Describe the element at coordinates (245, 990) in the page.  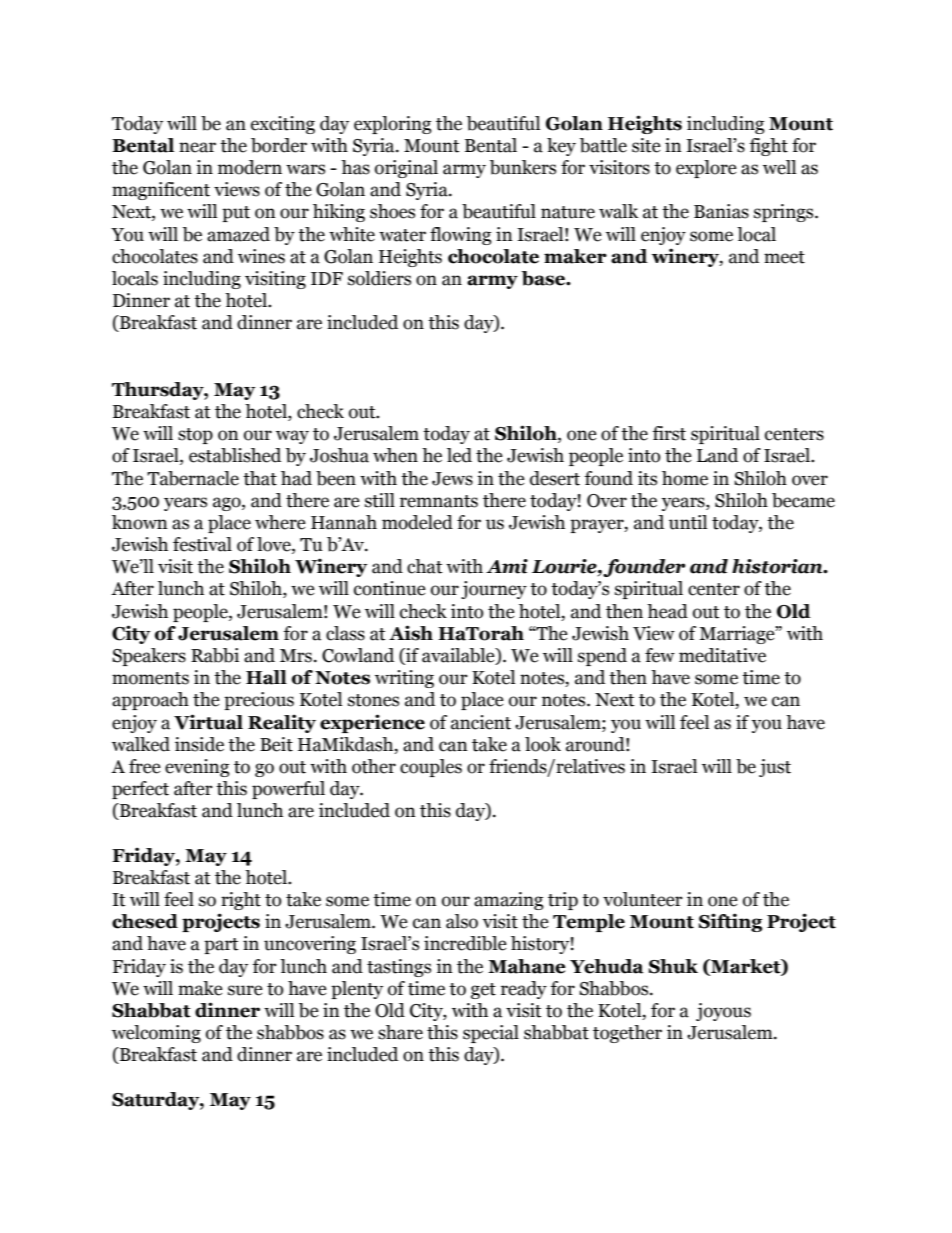
I see `sure` at that location.
